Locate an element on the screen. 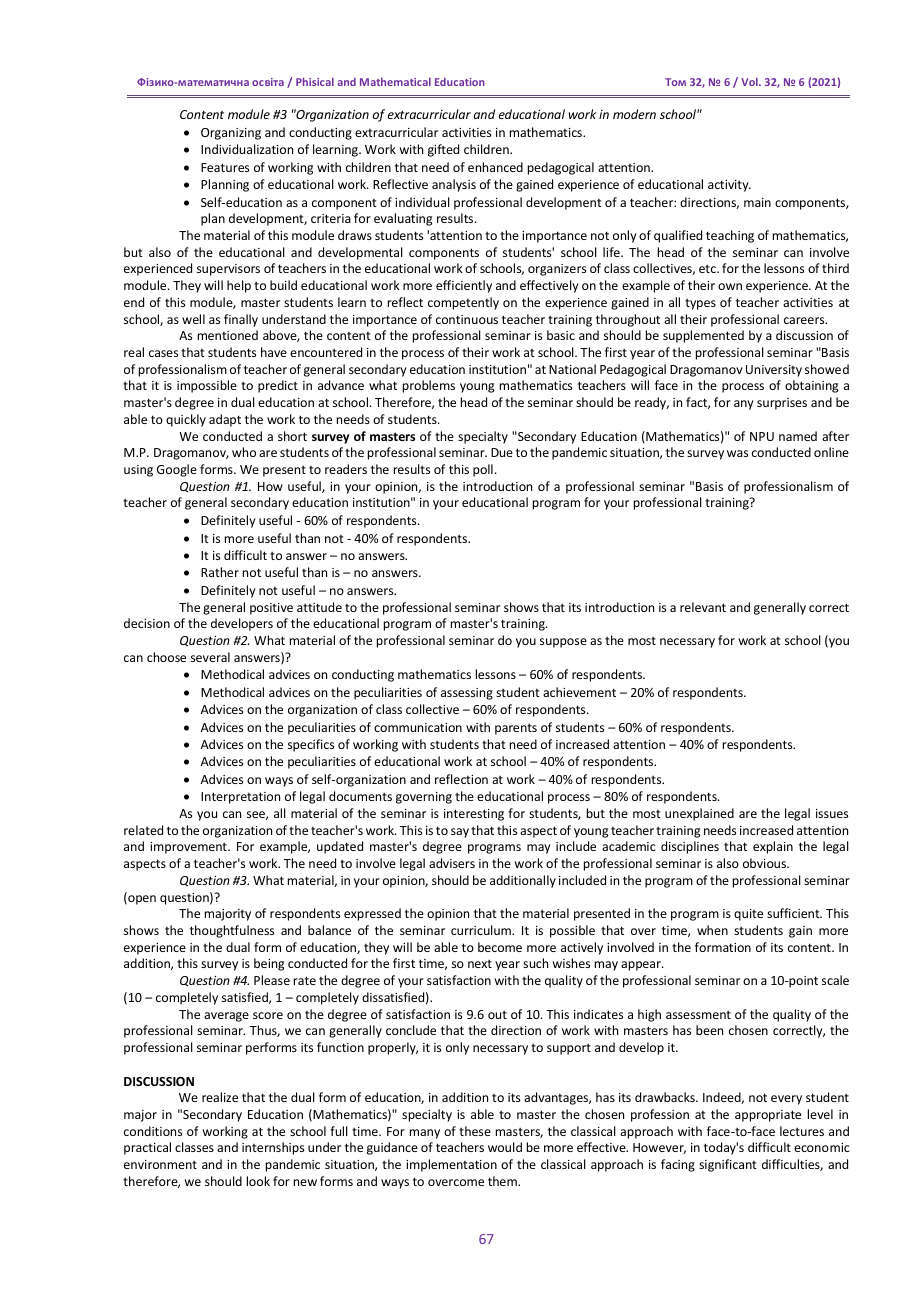 This screenshot has width=924, height=1308. activity is located at coordinates (729, 186).
